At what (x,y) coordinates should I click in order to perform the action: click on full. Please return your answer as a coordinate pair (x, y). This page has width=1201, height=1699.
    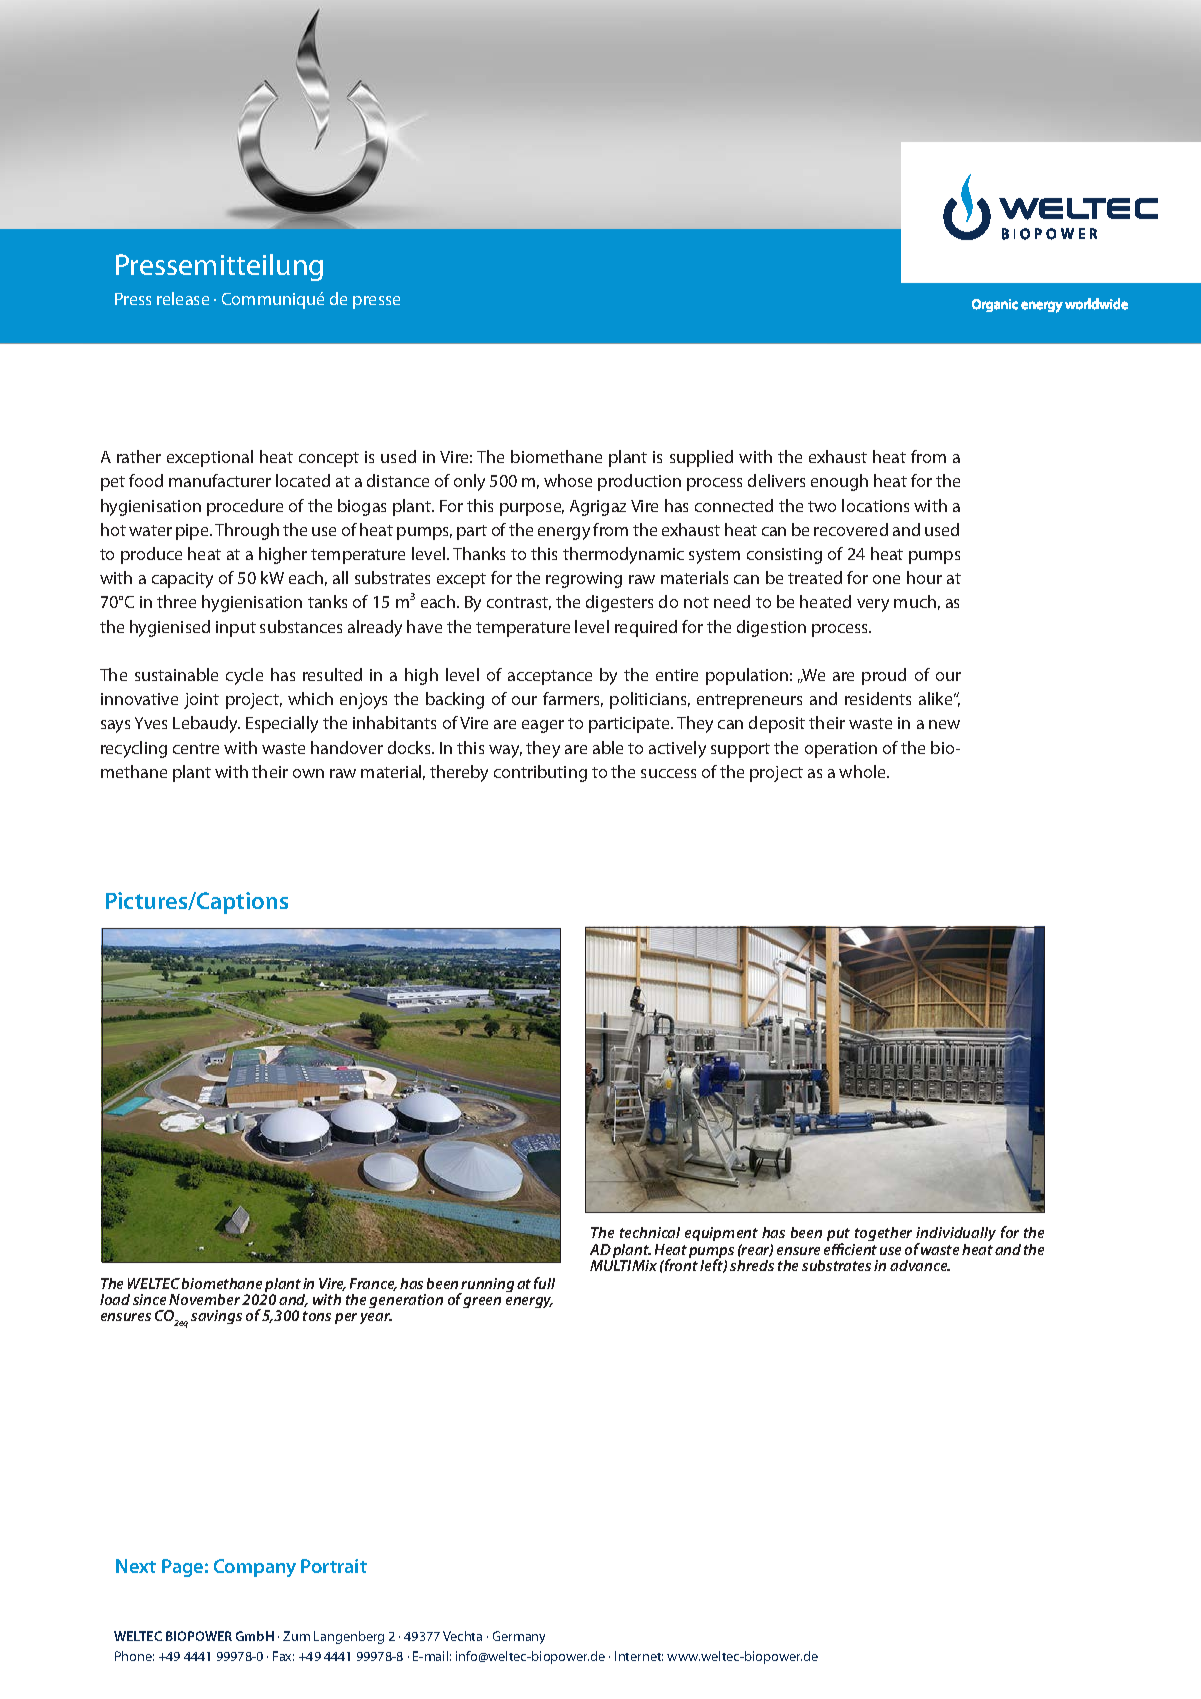
    Looking at the image, I should click on (544, 1283).
